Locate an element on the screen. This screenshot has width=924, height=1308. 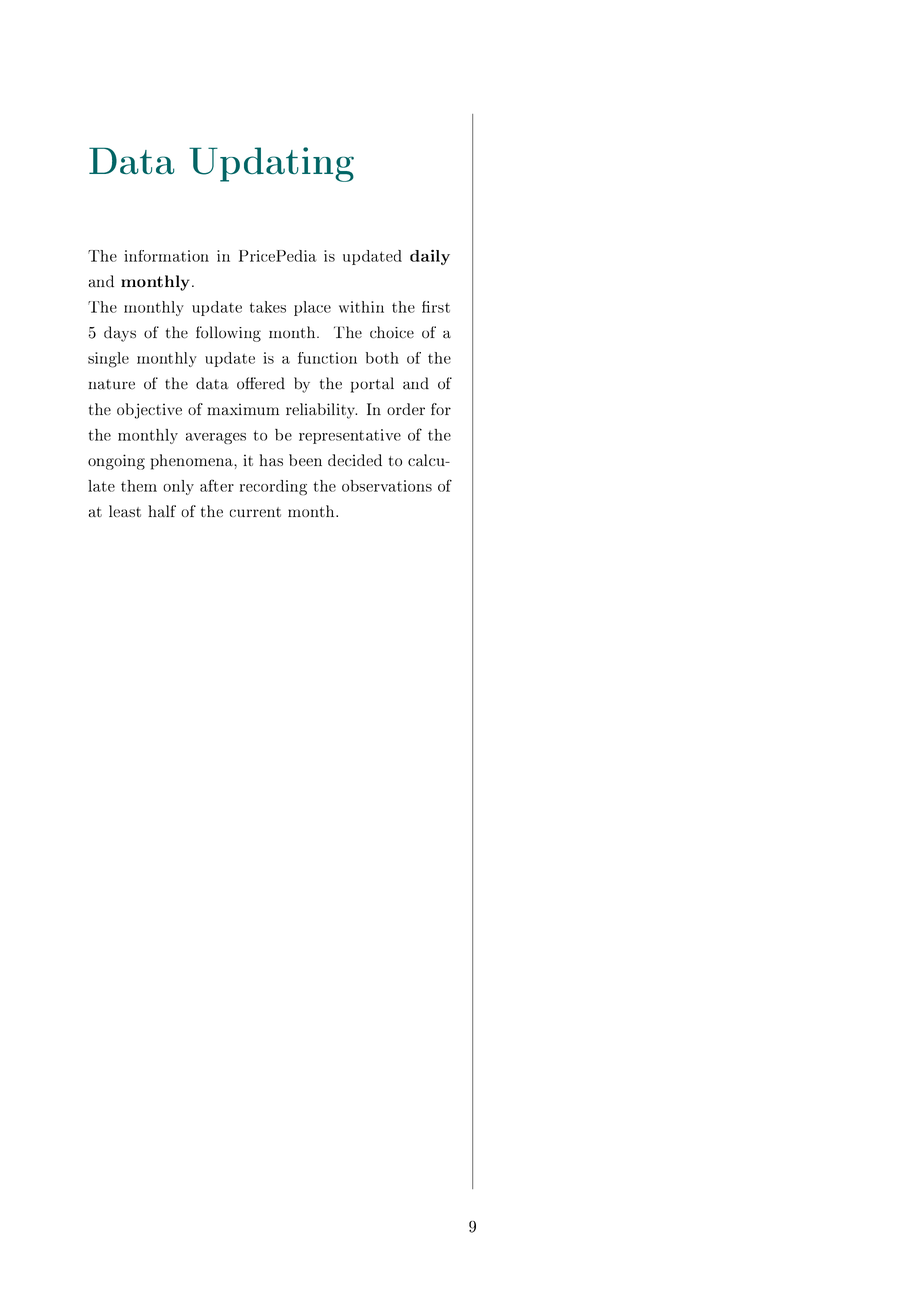
current is located at coordinates (255, 512).
